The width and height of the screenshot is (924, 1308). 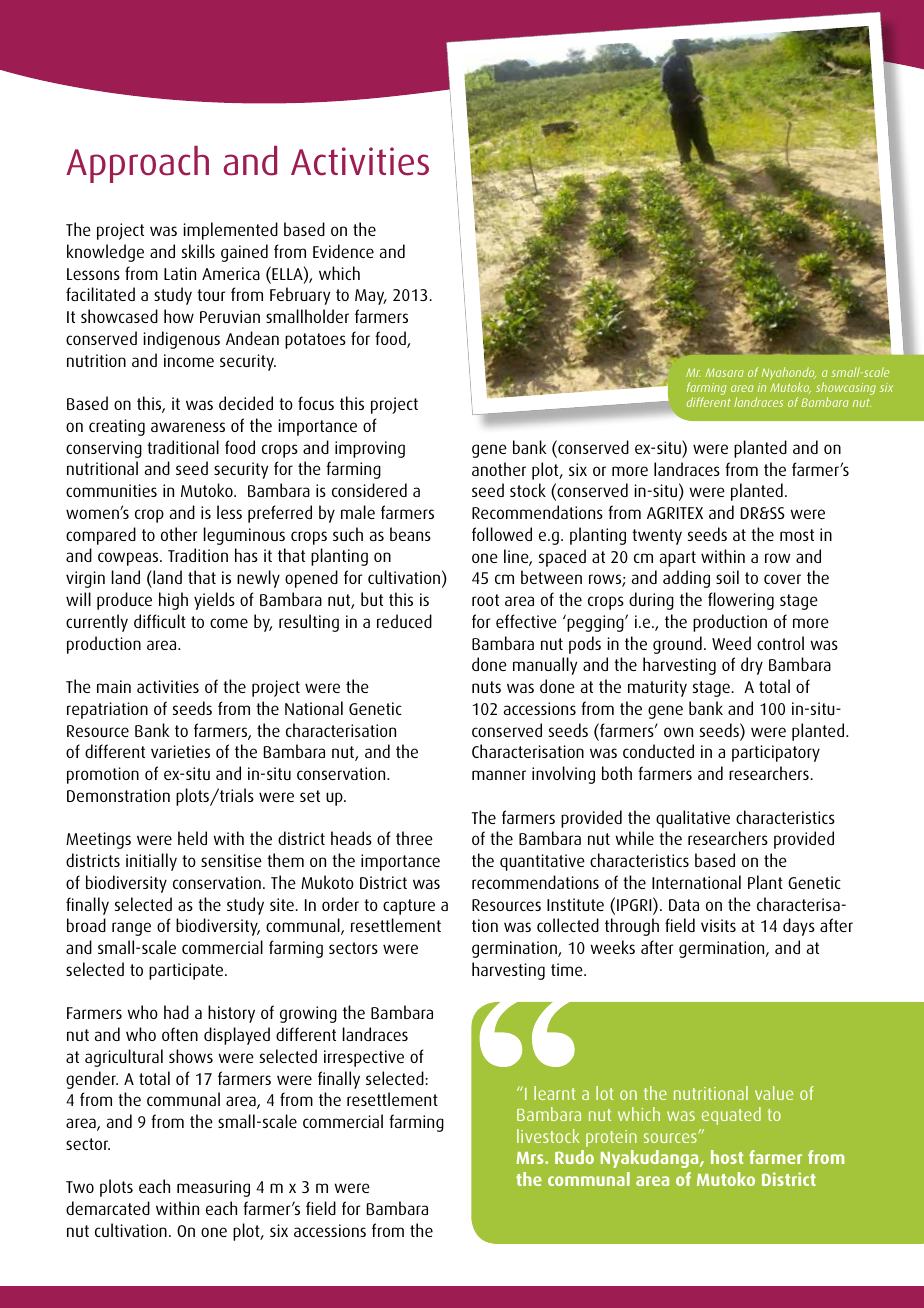 I want to click on host, so click(x=727, y=1157).
